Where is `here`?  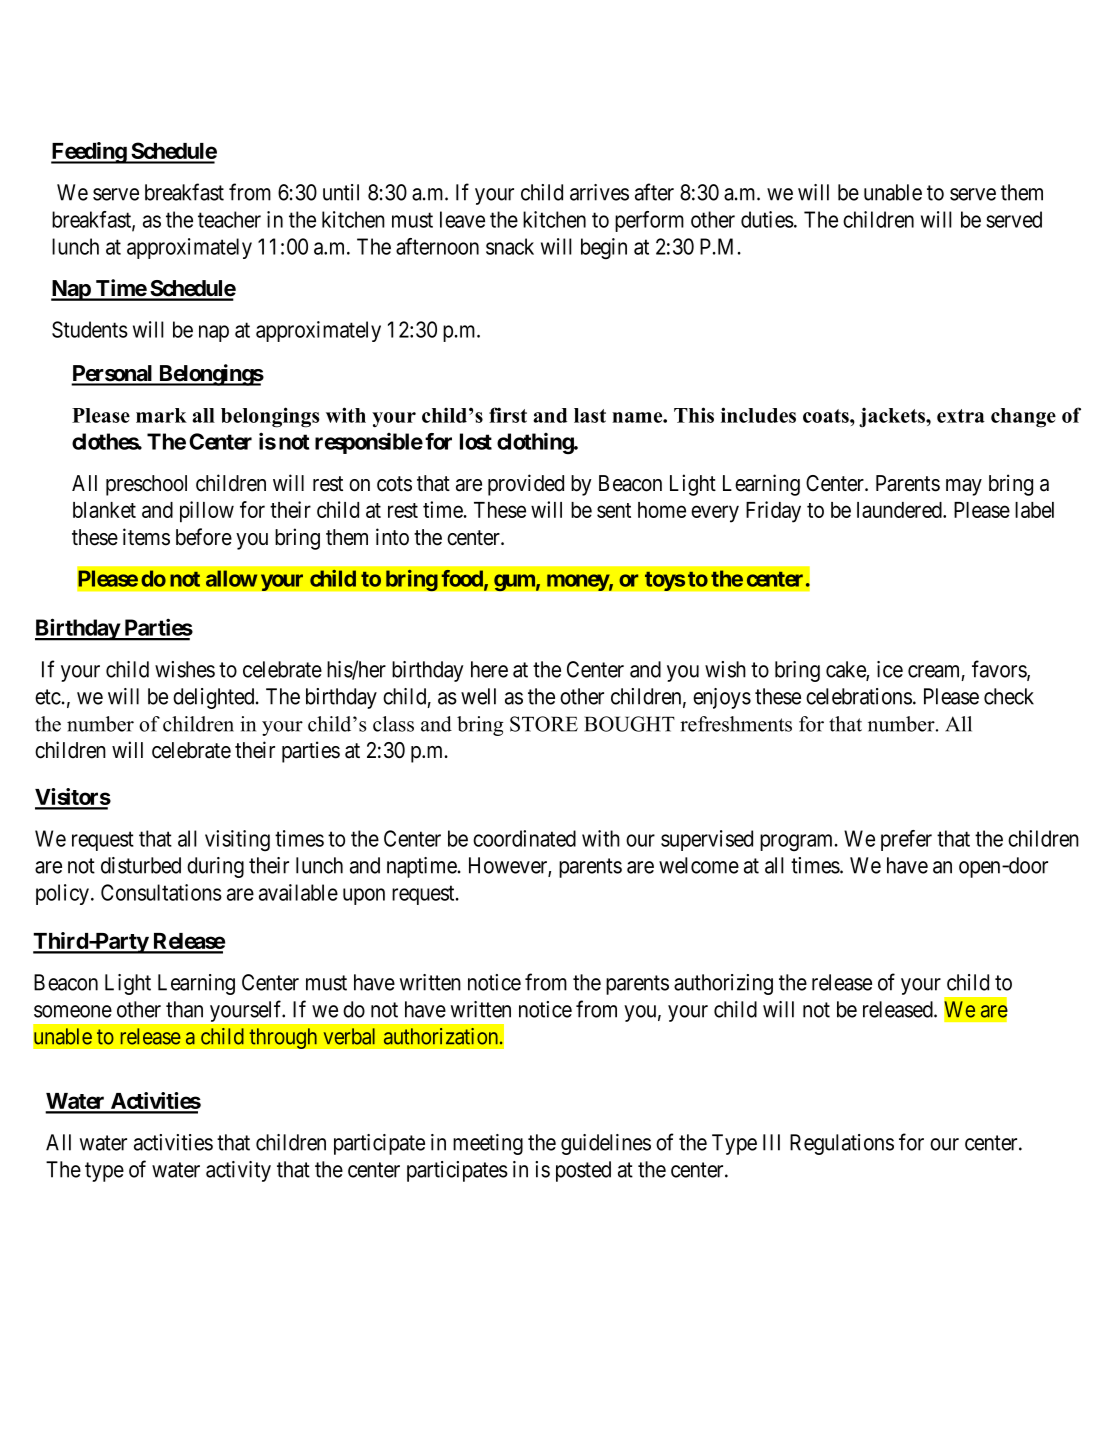
here is located at coordinates (489, 669).
